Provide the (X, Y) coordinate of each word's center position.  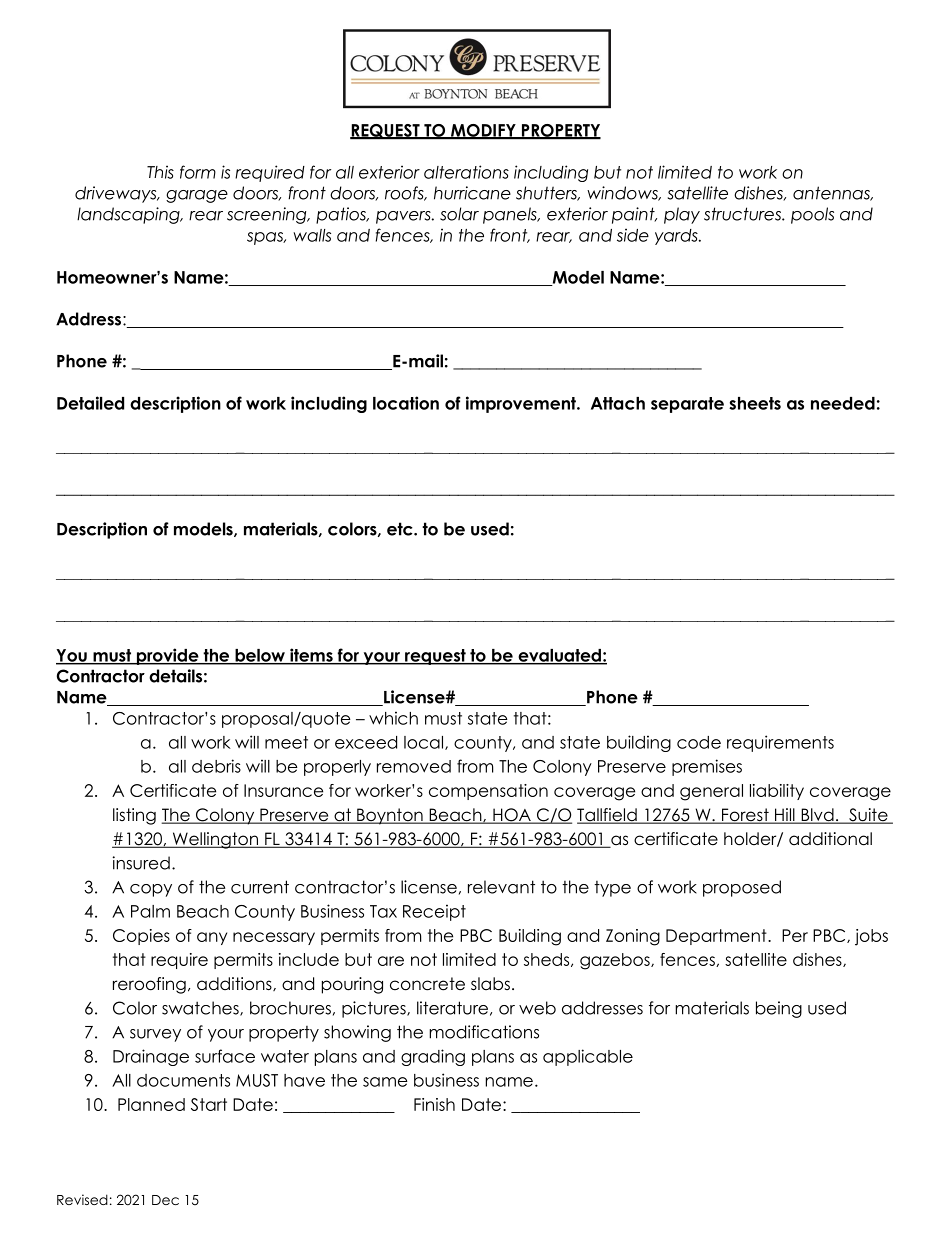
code (699, 742)
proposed (742, 888)
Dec (165, 1200)
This (160, 172)
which (393, 718)
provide (167, 656)
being (779, 1009)
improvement (522, 404)
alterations (466, 172)
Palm (150, 911)
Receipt (434, 912)
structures (743, 214)
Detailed (90, 403)
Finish (434, 1104)
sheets (755, 403)
